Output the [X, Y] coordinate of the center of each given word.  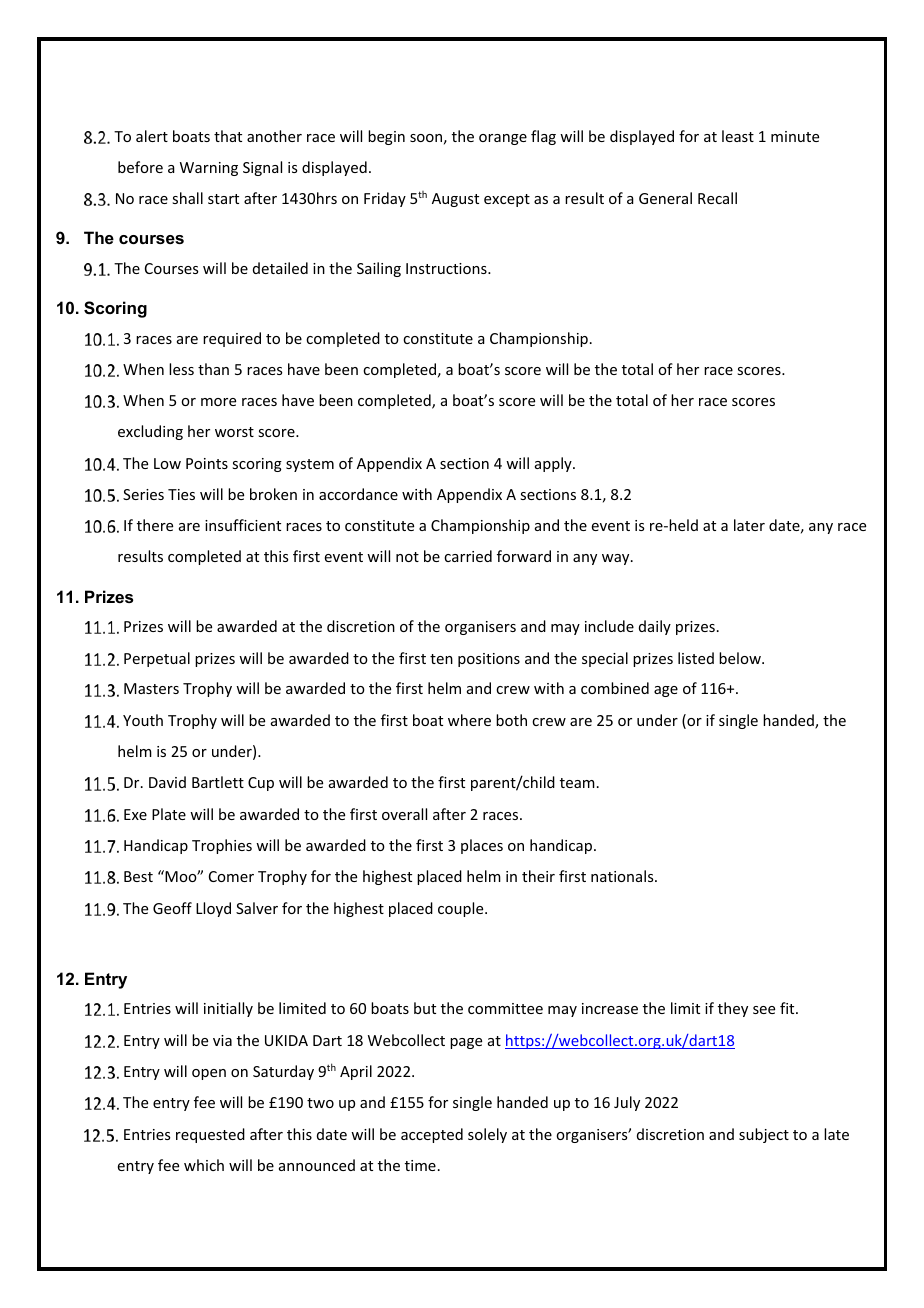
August [455, 200]
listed [696, 658]
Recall [717, 198]
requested [210, 1135]
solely [487, 1135]
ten [441, 659]
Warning [209, 169]
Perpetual [157, 659]
